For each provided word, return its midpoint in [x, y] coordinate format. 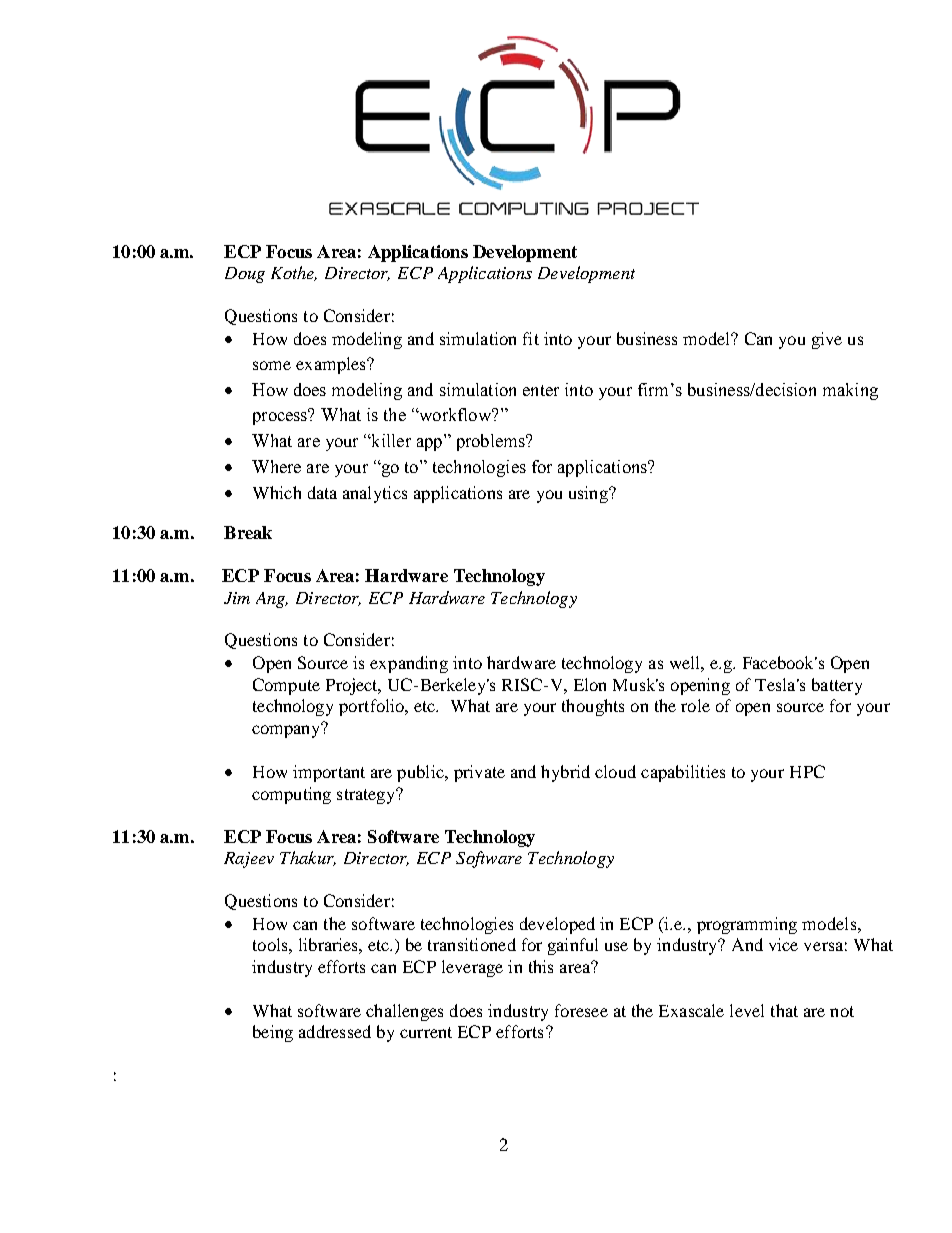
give [827, 340]
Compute [286, 686]
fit [531, 338]
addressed [335, 1031]
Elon [590, 684]
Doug [245, 275]
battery [837, 686]
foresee [581, 1010]
